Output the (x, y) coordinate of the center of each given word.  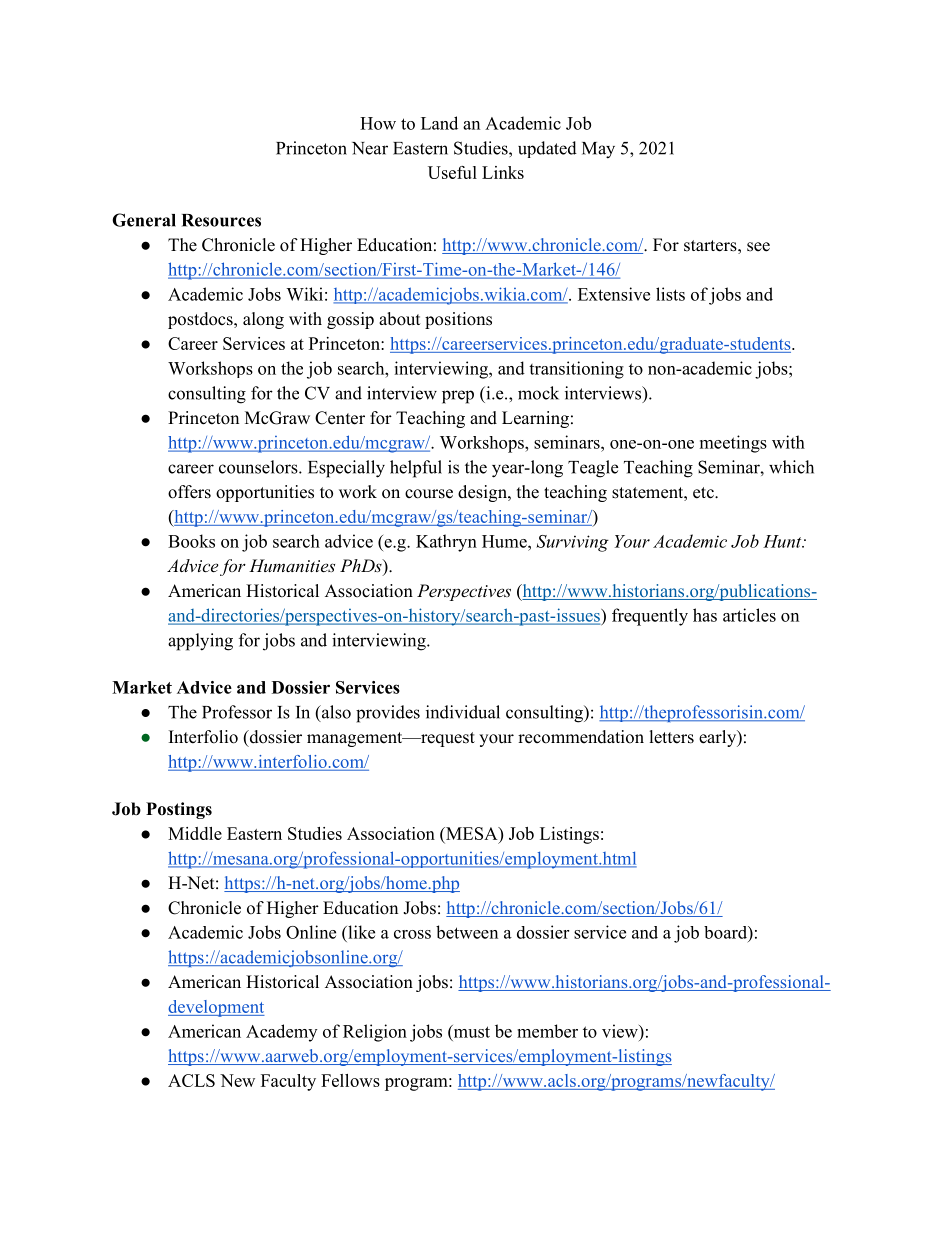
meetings (733, 444)
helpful (416, 469)
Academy (281, 1033)
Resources (221, 220)
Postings (179, 810)
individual (463, 712)
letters (672, 737)
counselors (259, 467)
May (598, 150)
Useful (452, 172)
